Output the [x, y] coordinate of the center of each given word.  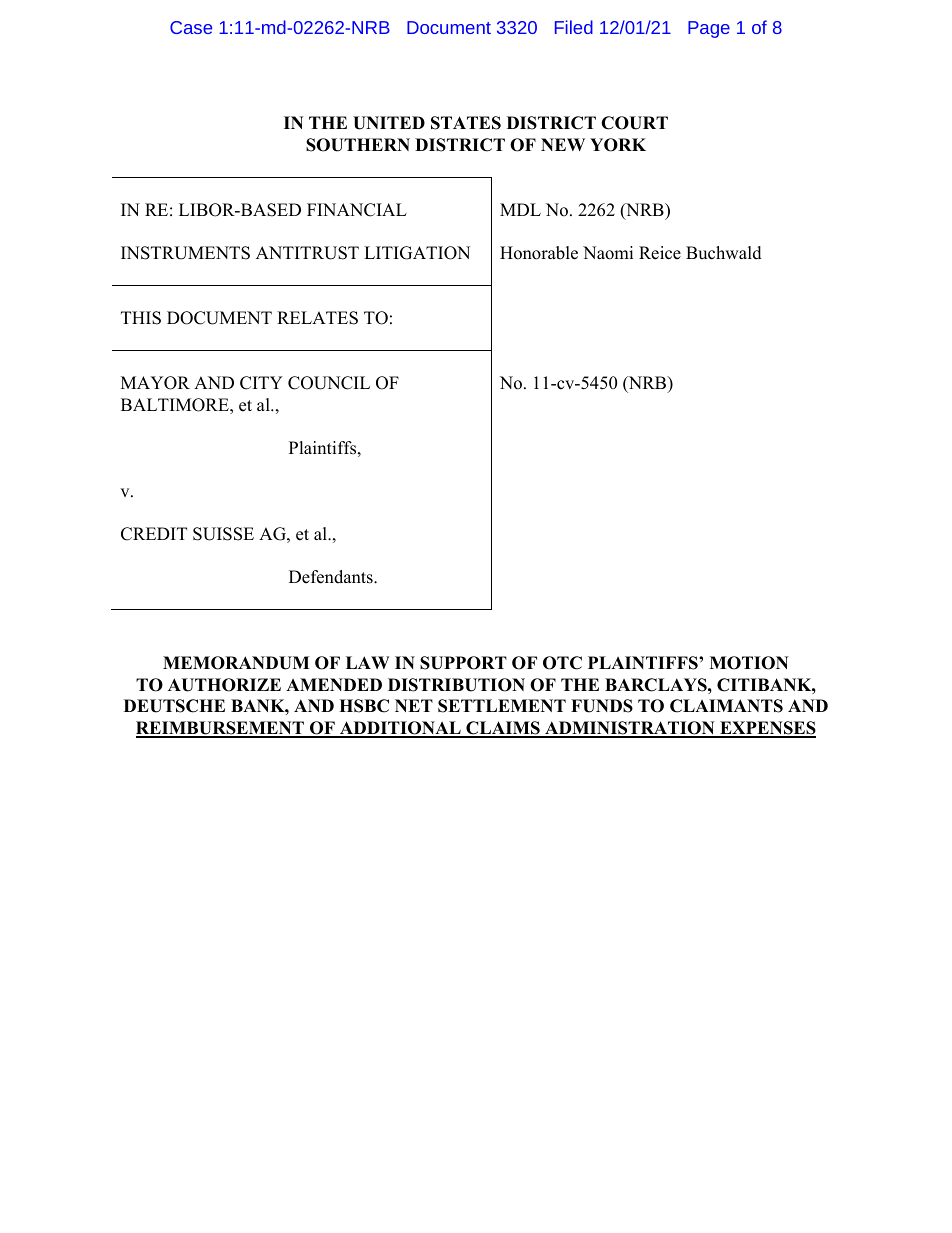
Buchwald [724, 253]
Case [191, 27]
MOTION [749, 663]
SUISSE [223, 534]
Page [709, 29]
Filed [574, 27]
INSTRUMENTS [185, 253]
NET [414, 705]
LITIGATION [417, 253]
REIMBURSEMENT [221, 729]
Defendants [332, 577]
